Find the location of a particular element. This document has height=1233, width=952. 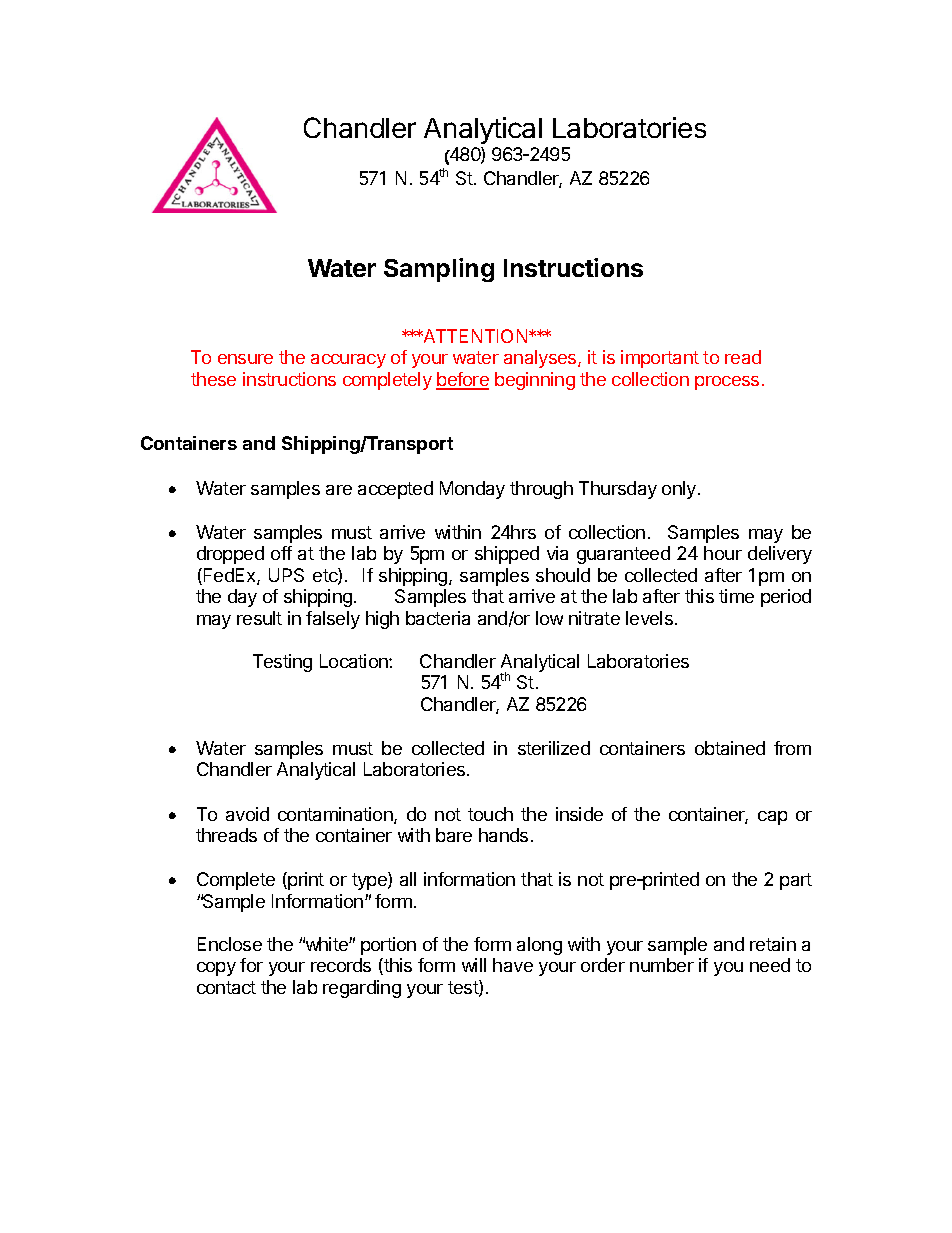

records is located at coordinates (341, 965).
